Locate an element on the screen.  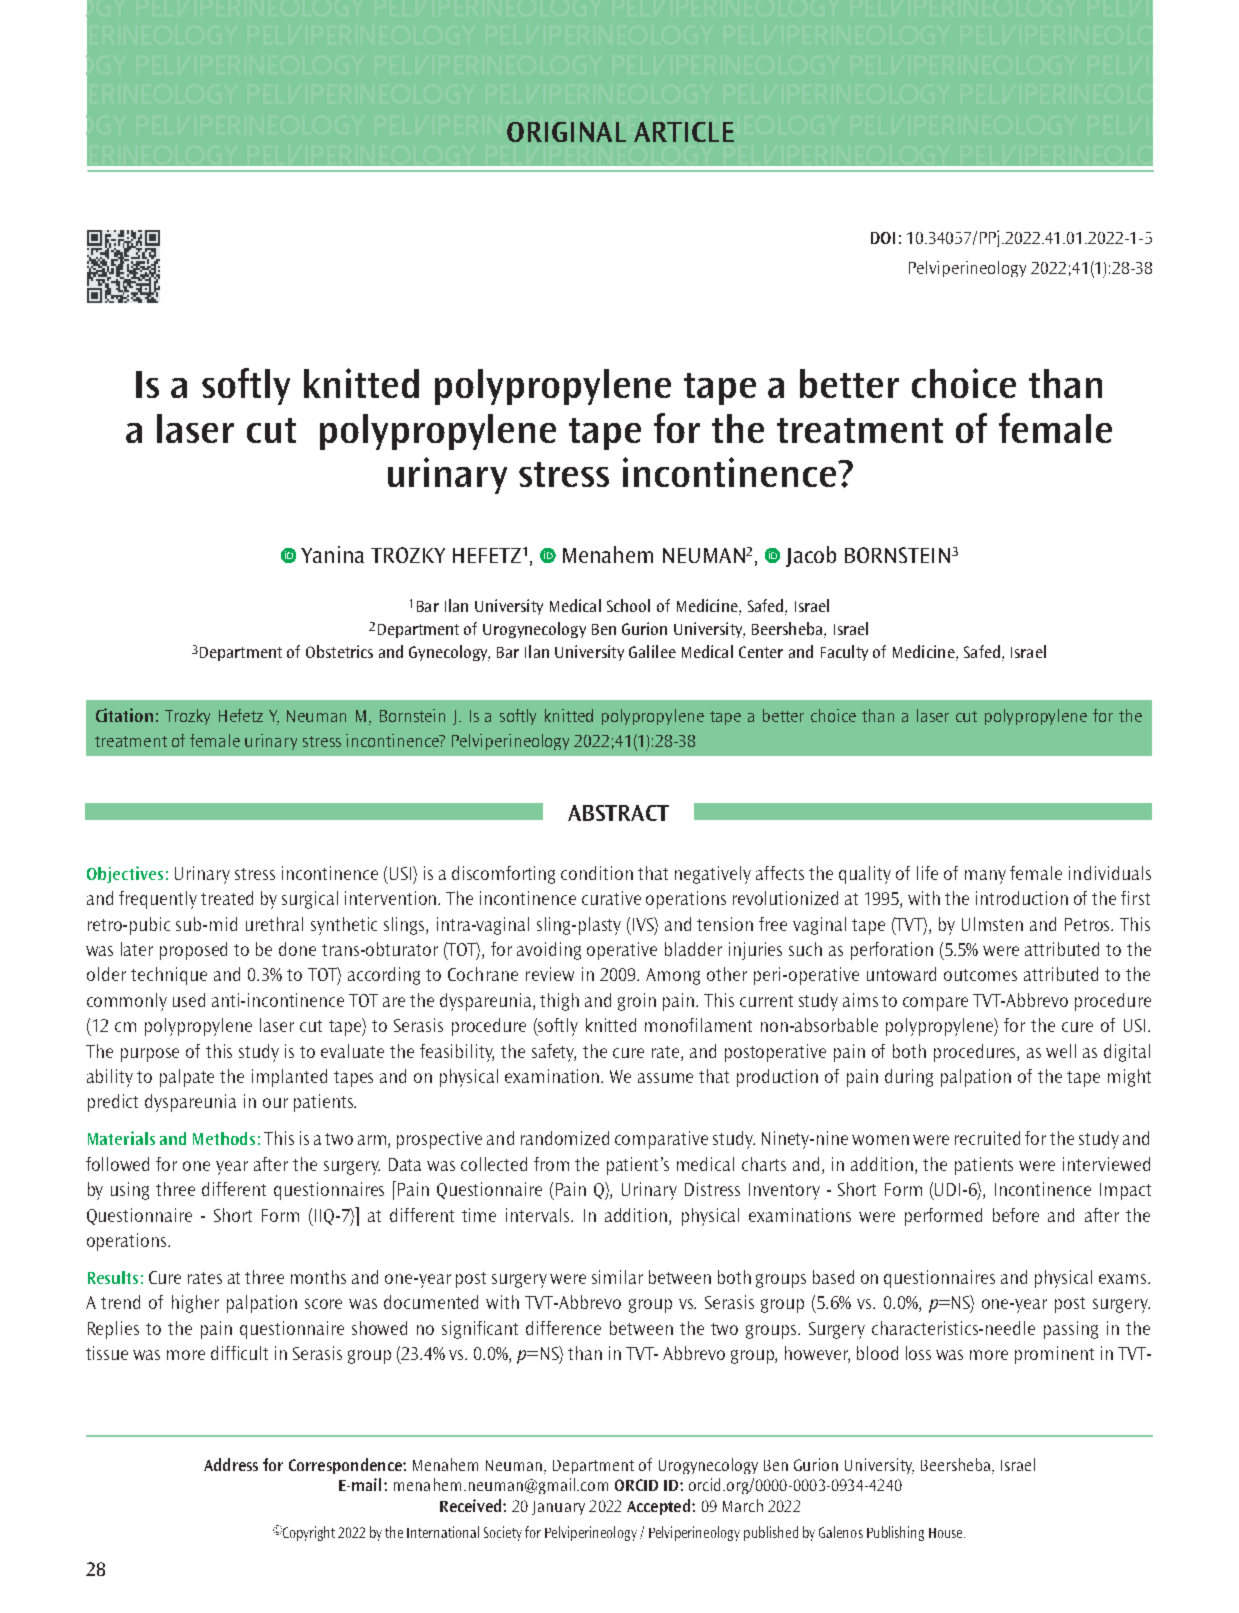
DOI is located at coordinates (883, 238).
